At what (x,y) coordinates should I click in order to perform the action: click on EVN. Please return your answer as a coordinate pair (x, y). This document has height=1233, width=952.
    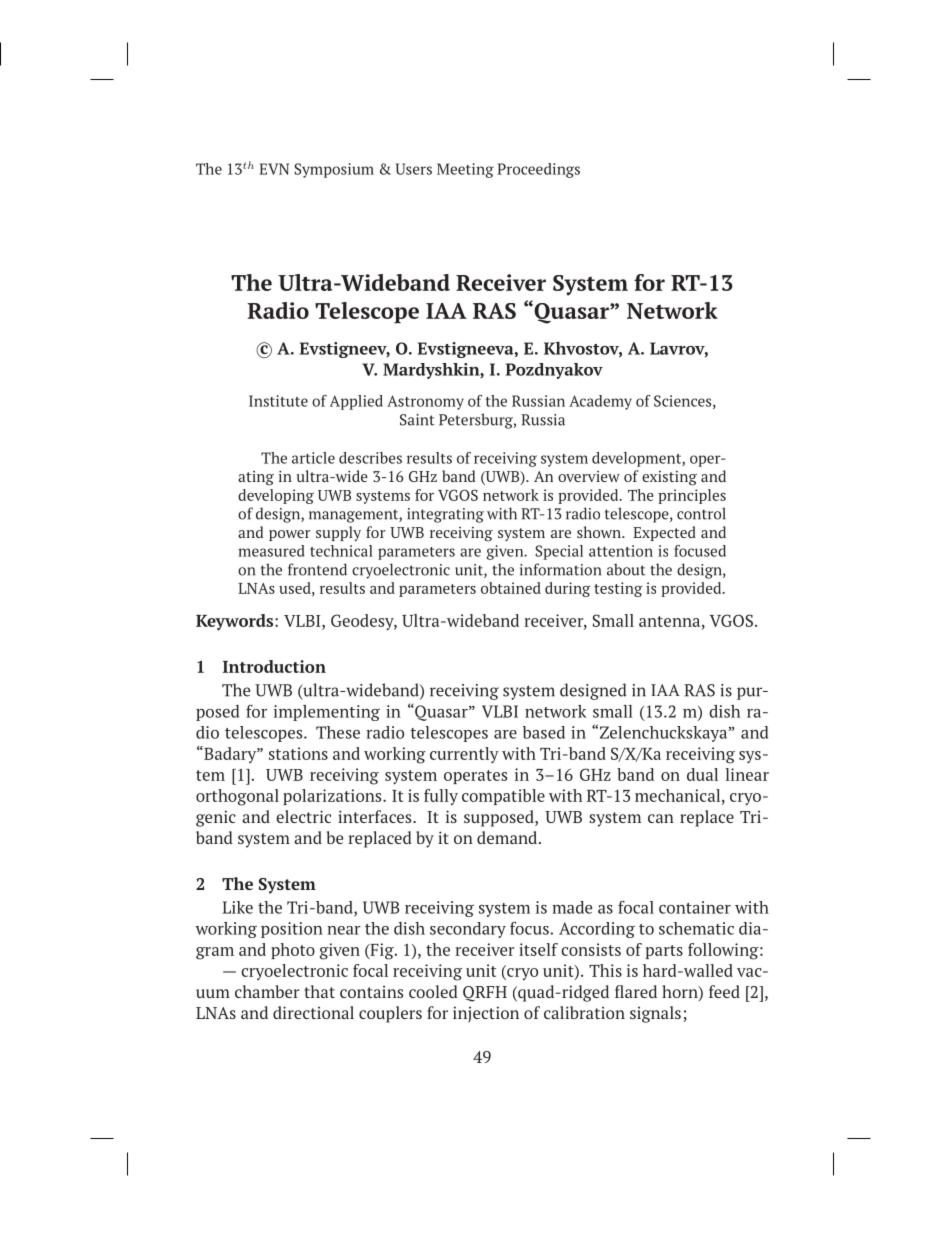
    Looking at the image, I should click on (274, 169).
